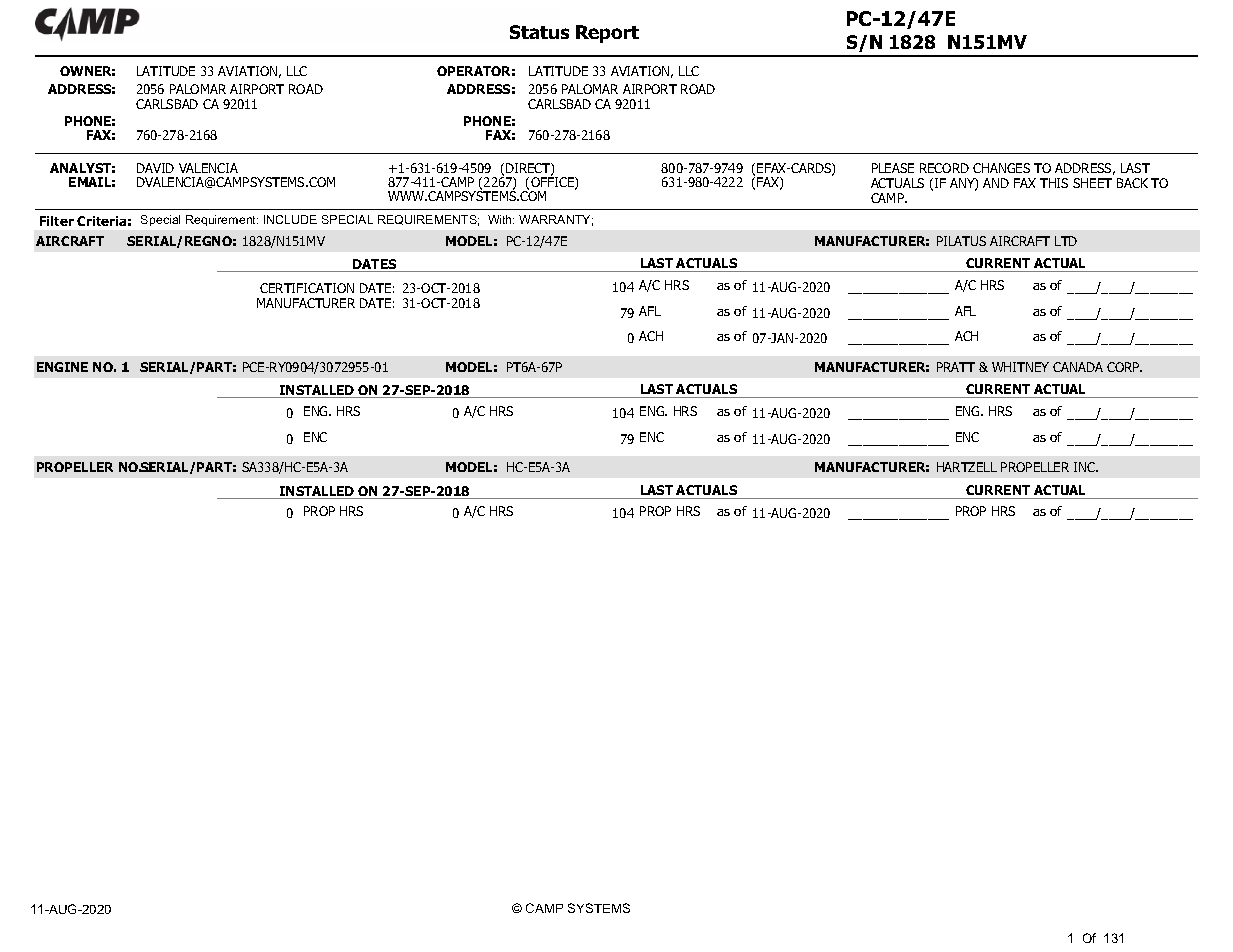  What do you see at coordinates (1001, 168) in the screenshot?
I see `CHANGES` at bounding box center [1001, 168].
